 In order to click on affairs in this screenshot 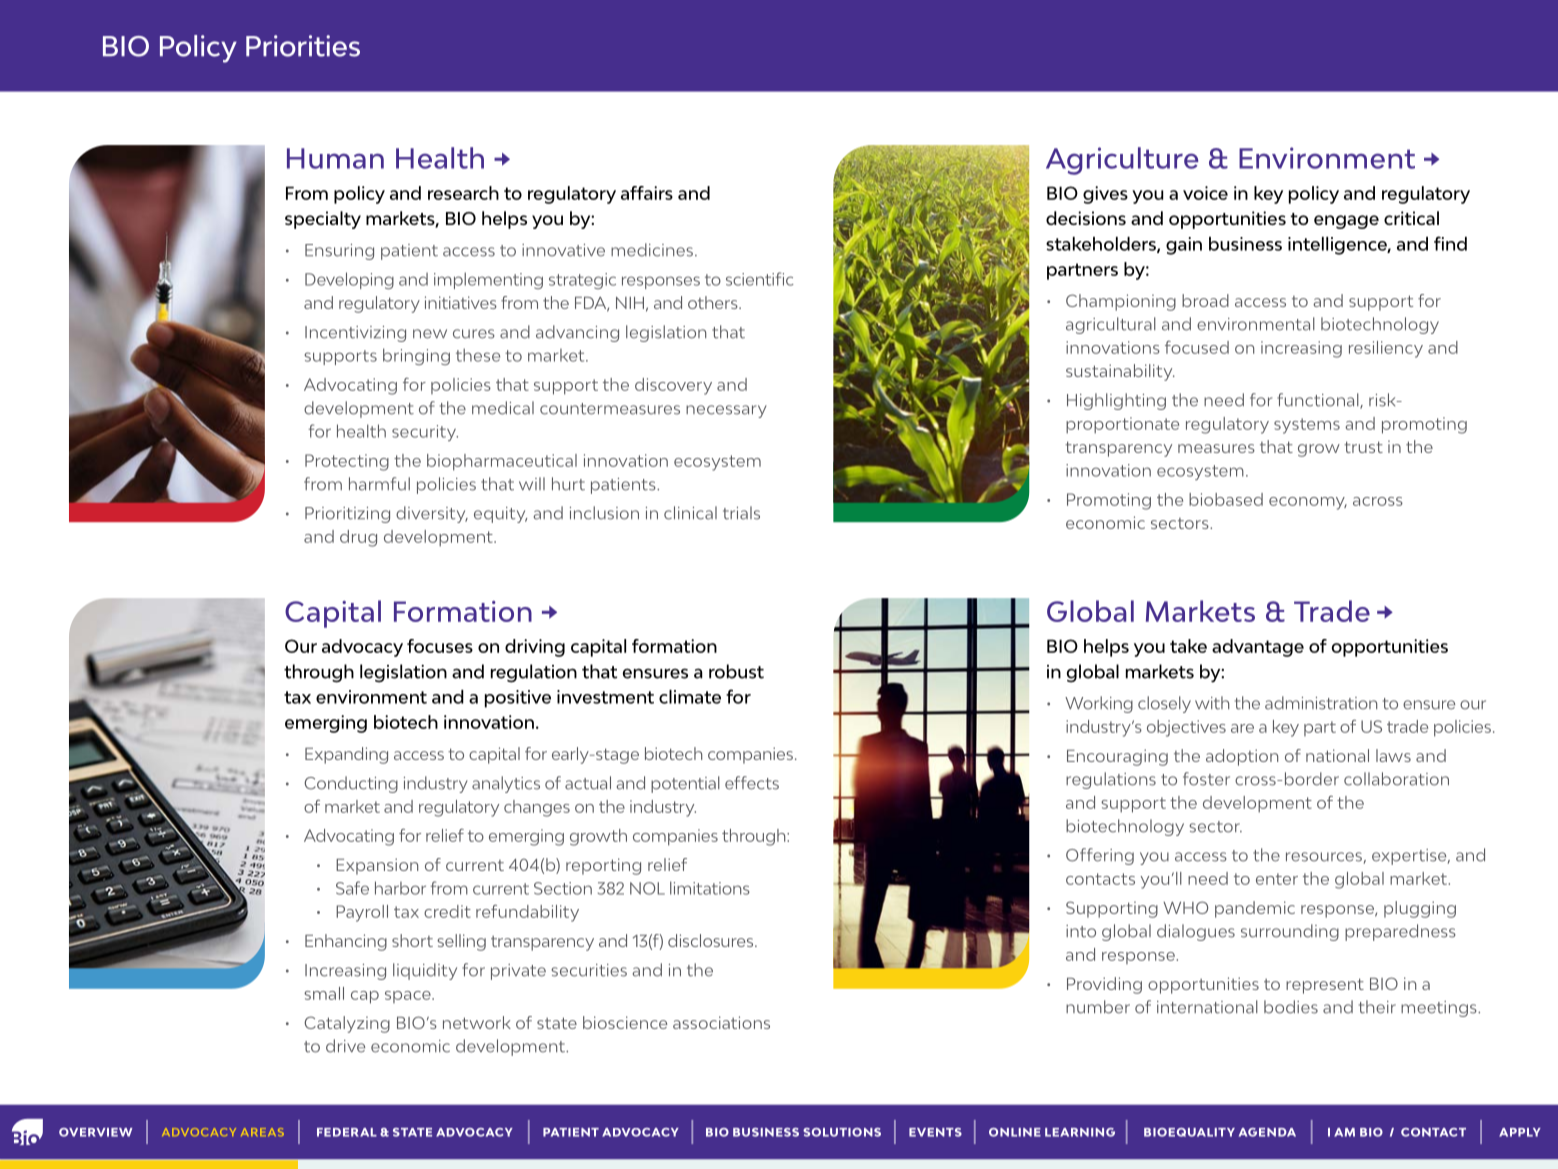, I will do `click(647, 193)`.
